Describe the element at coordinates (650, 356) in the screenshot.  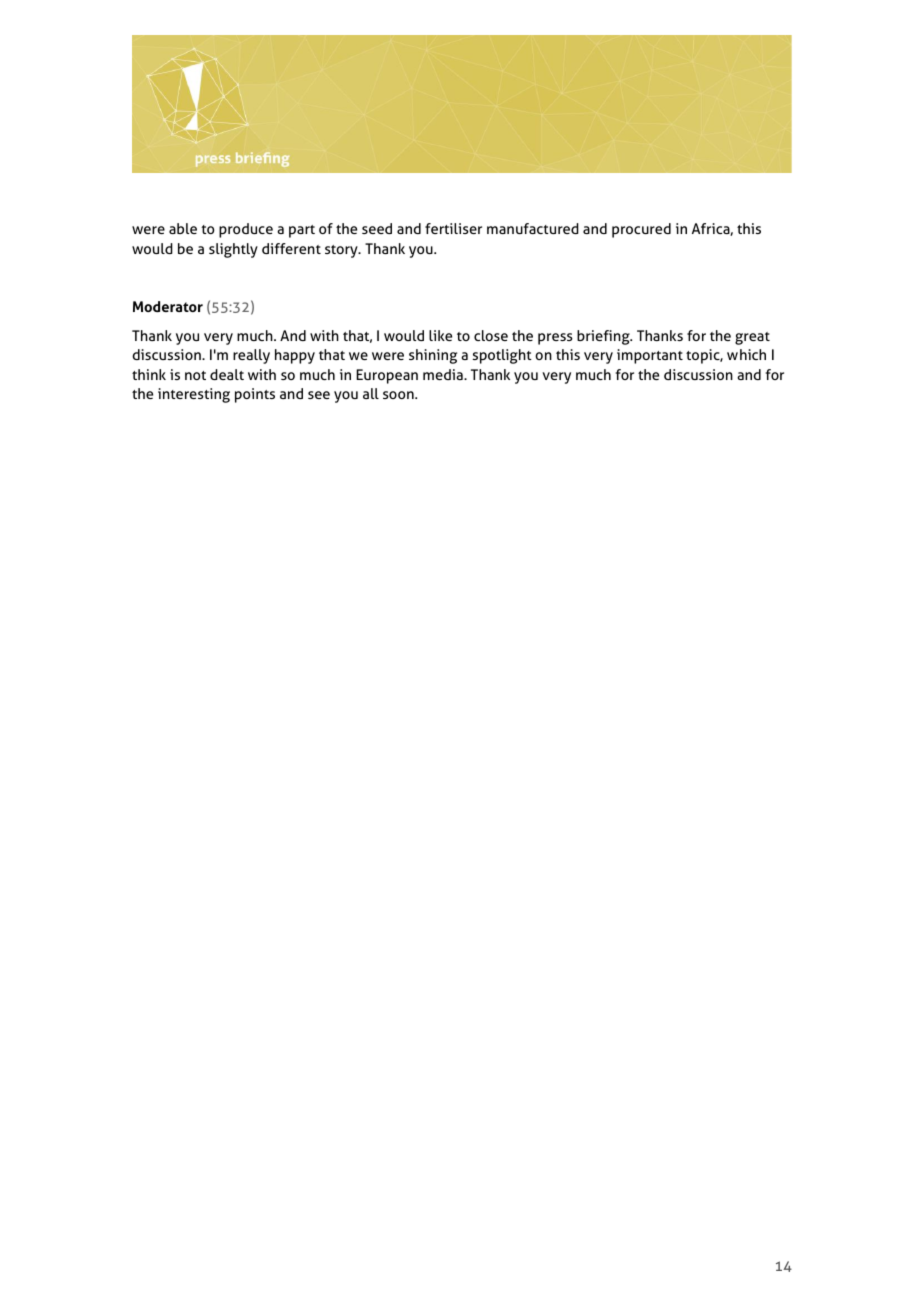
I see `important` at that location.
